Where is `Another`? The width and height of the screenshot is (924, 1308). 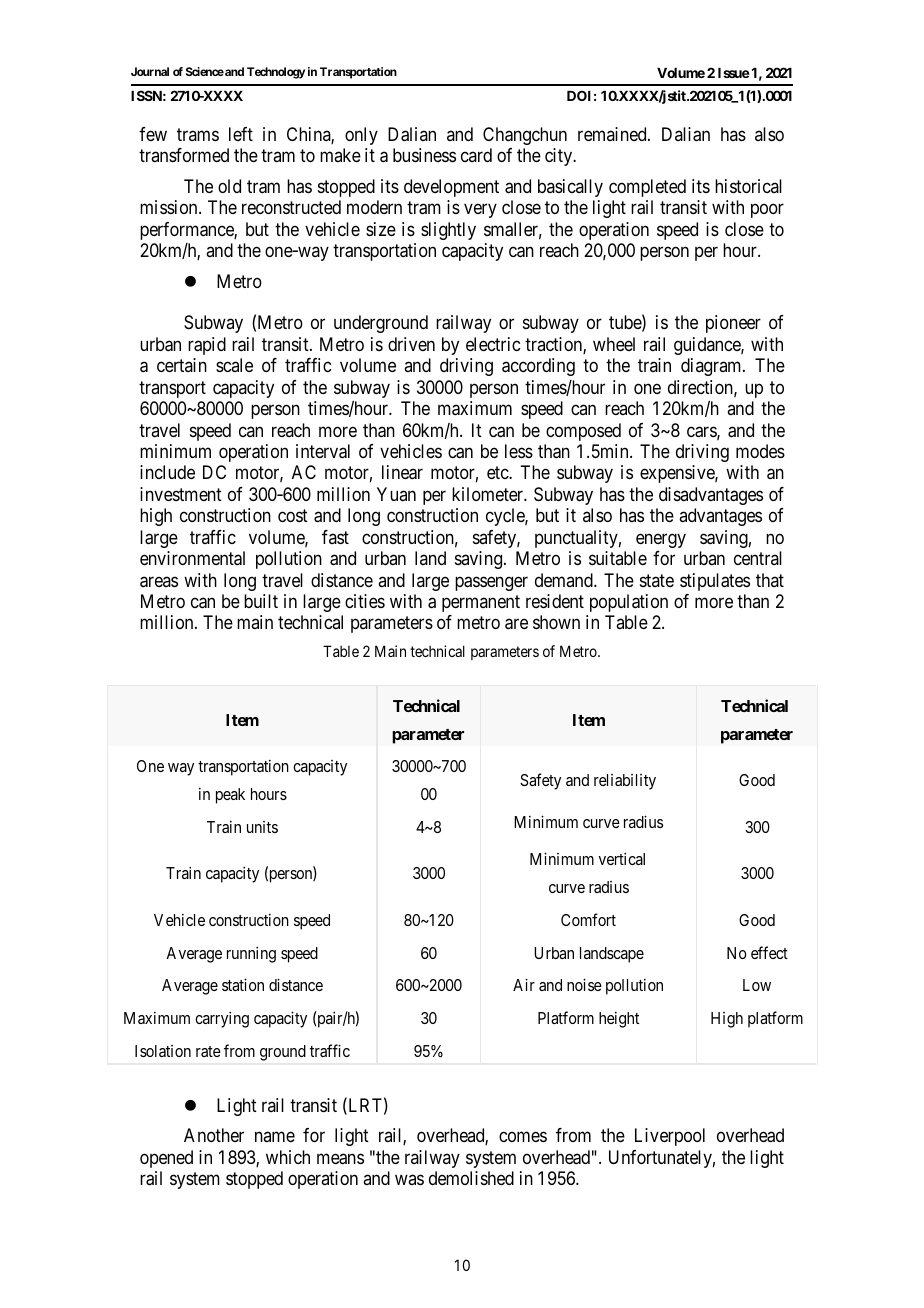 Another is located at coordinates (214, 1135).
